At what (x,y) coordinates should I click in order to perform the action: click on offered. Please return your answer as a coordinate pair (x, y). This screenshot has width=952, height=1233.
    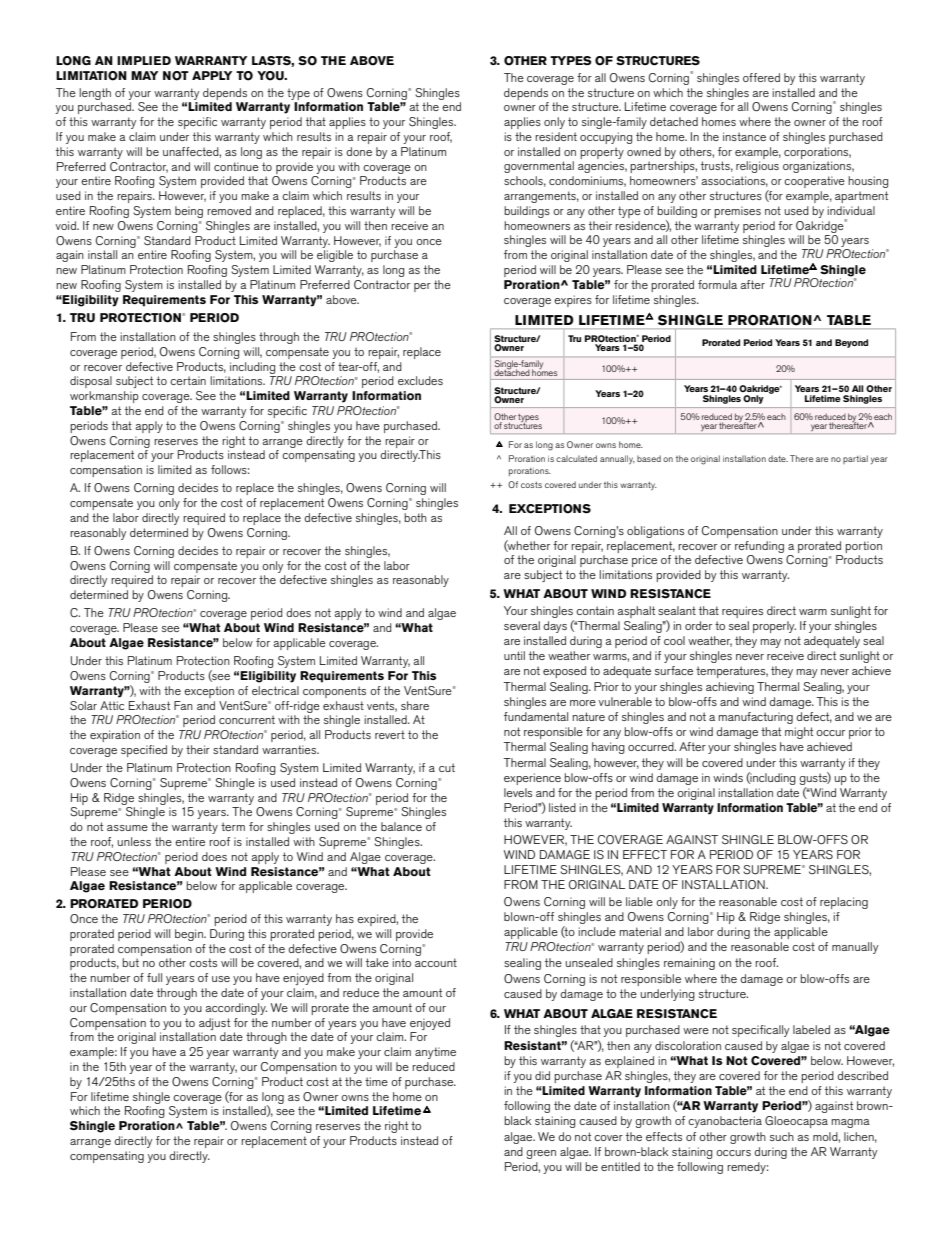
    Looking at the image, I should click on (761, 77).
